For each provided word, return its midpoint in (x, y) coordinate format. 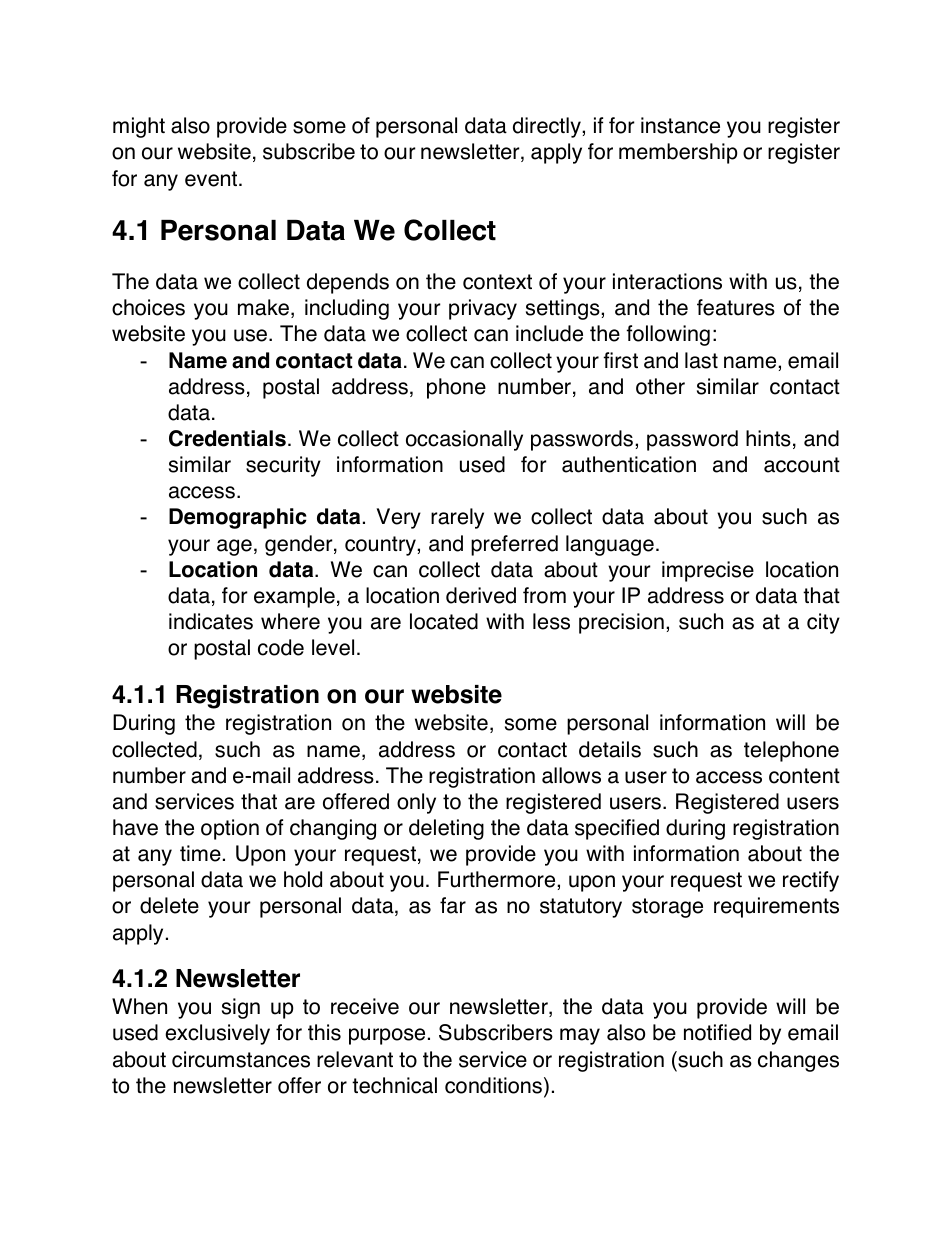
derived (481, 595)
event (212, 179)
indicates (211, 621)
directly (548, 127)
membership (678, 153)
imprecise (708, 571)
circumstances (241, 1059)
